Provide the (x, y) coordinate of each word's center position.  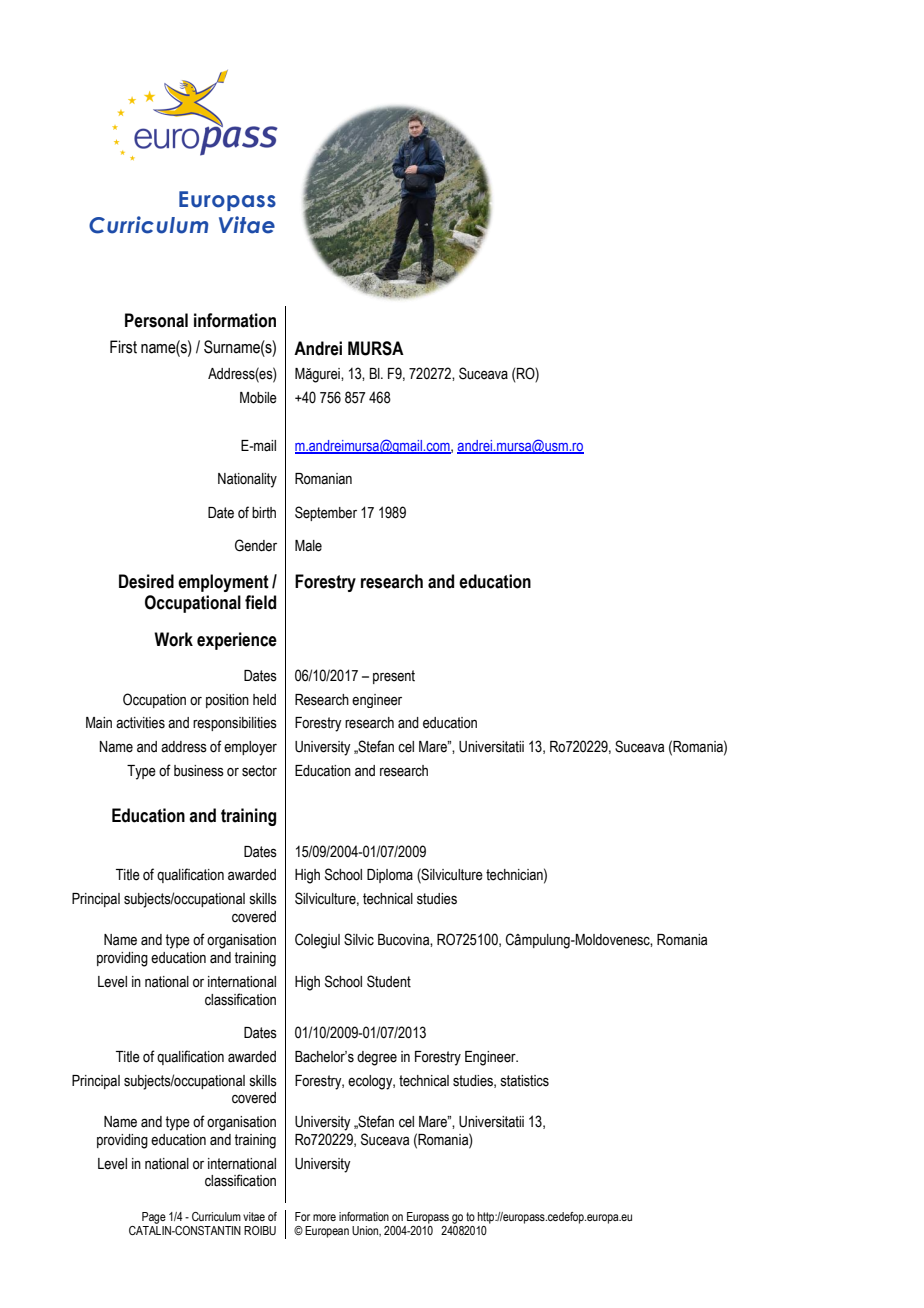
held (264, 700)
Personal (156, 320)
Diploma (390, 876)
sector (259, 771)
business (199, 771)
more (324, 1217)
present (394, 677)
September (326, 513)
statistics (525, 1081)
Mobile (258, 398)
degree (377, 1058)
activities (140, 723)
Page (154, 1219)
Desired (146, 581)
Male (308, 546)
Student (389, 981)
